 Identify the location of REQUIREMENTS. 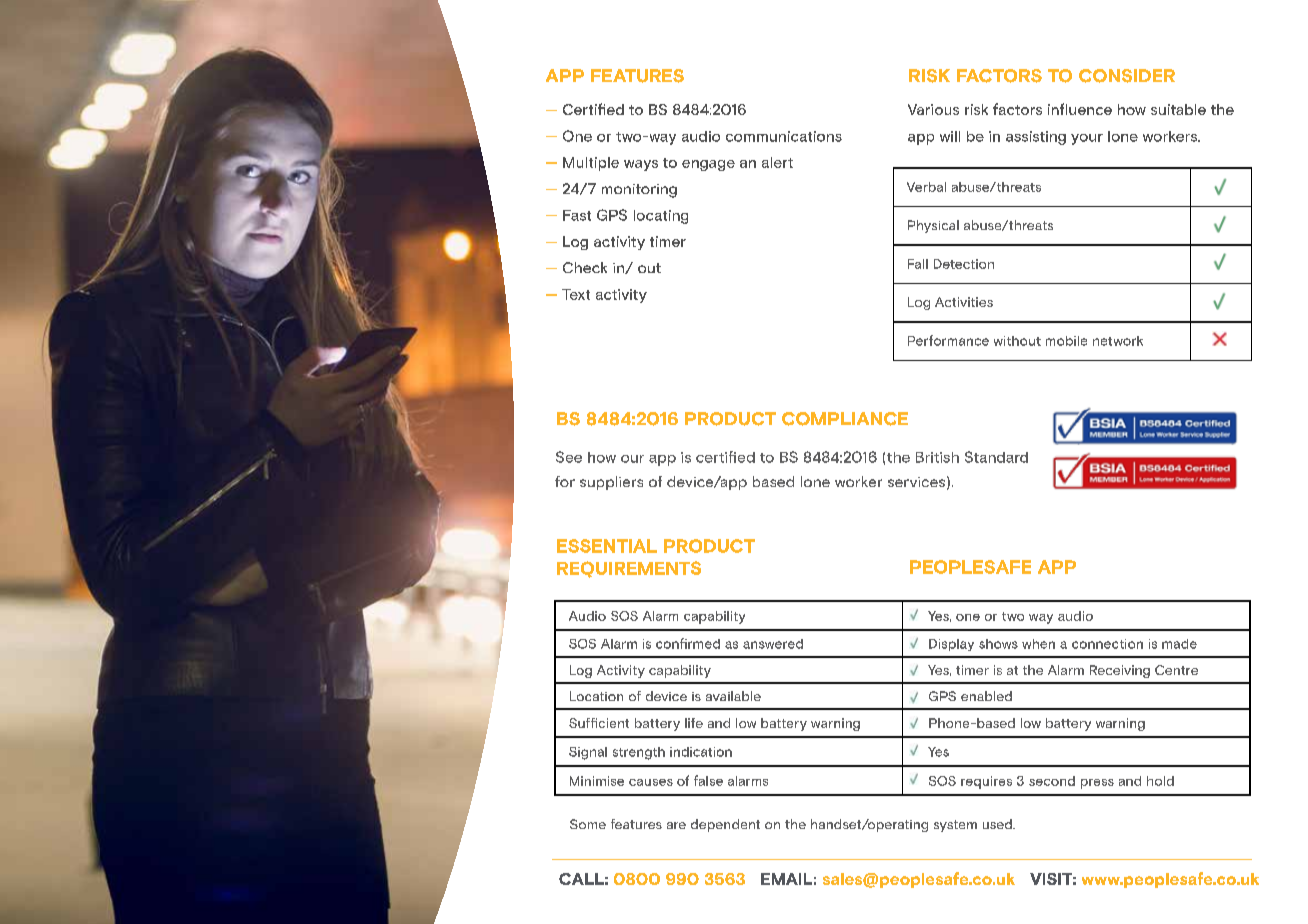
(629, 569).
